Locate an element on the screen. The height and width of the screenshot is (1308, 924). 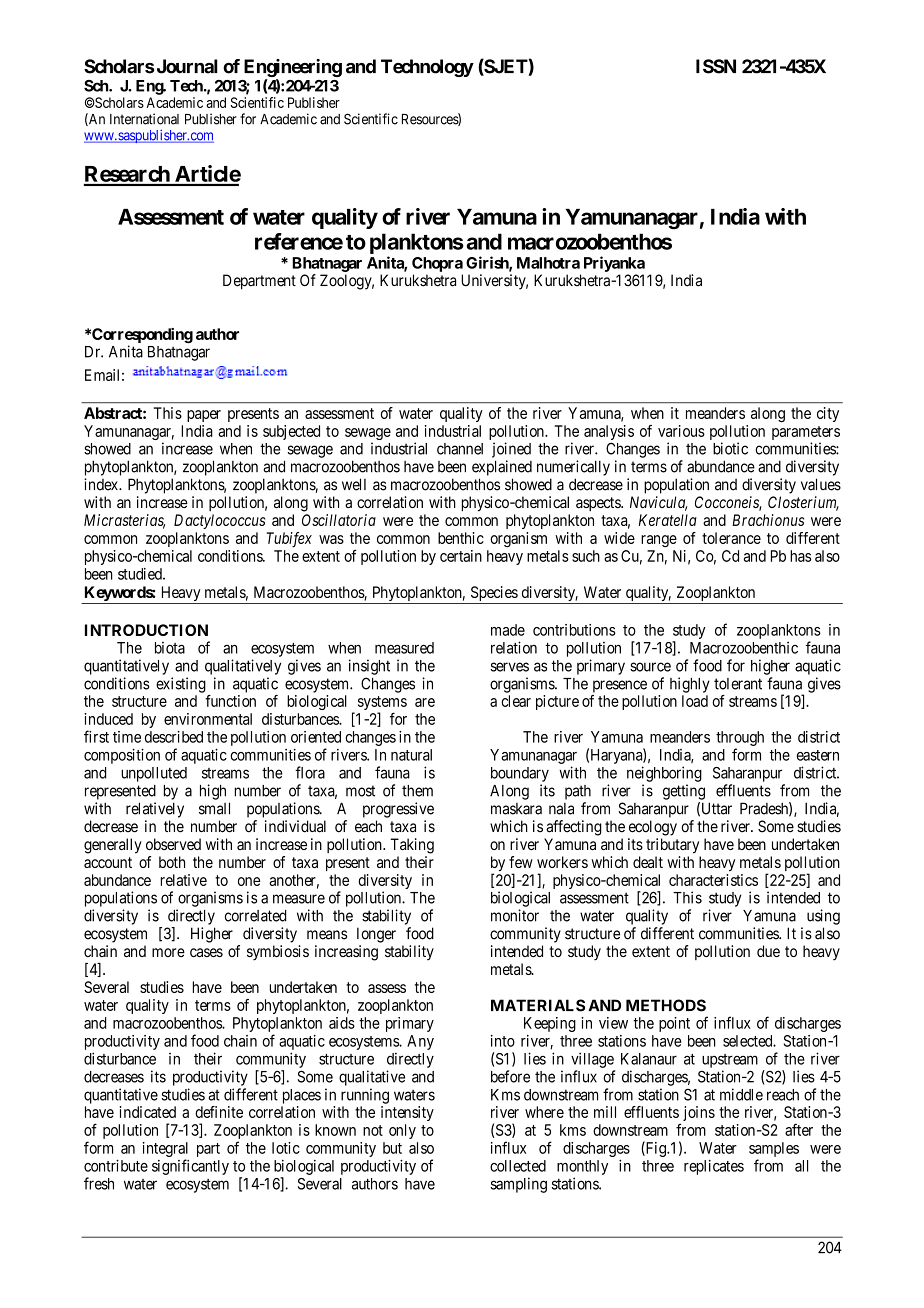
collected is located at coordinates (518, 1166).
